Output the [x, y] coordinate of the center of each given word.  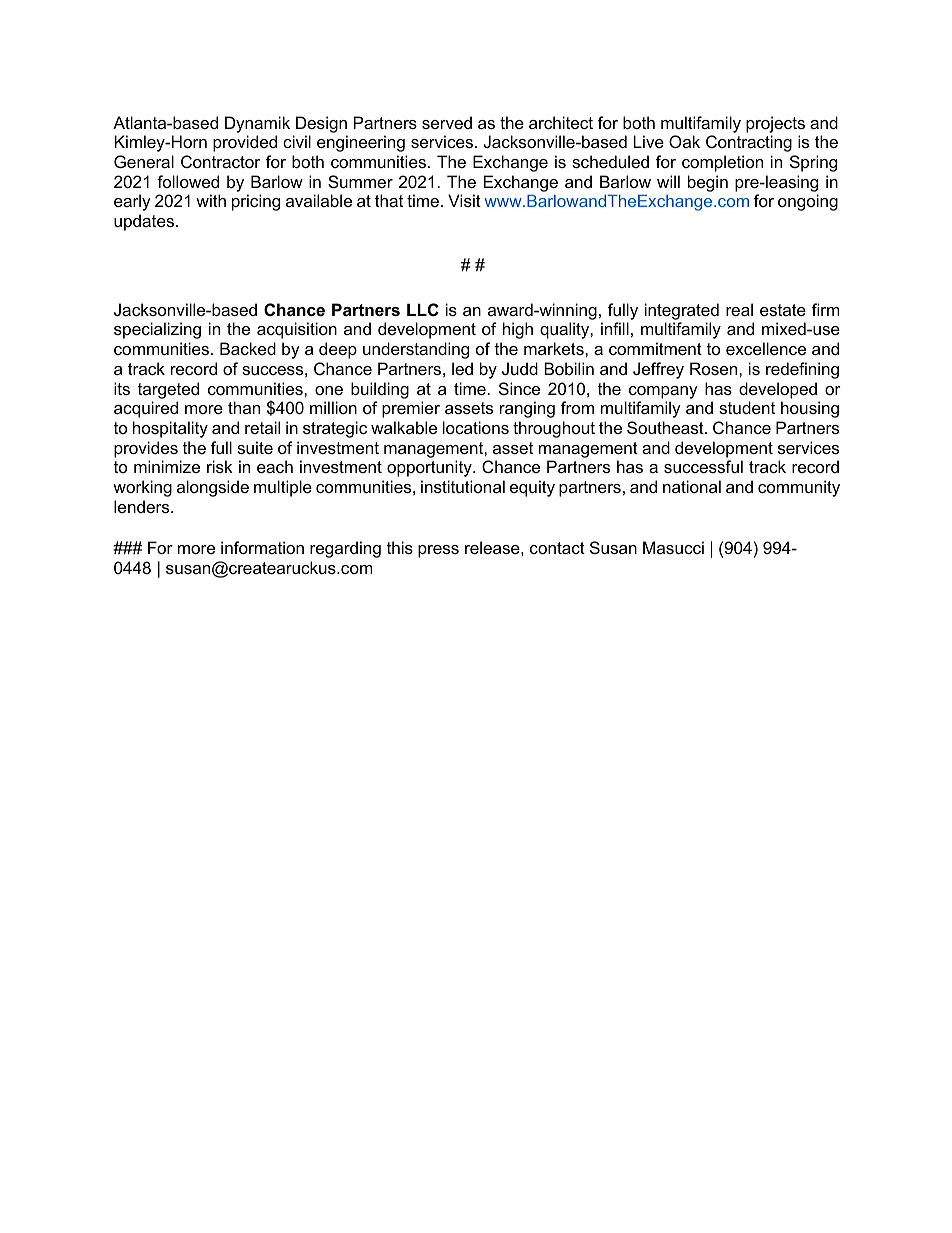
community [799, 488]
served [447, 122]
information [262, 547]
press [438, 551]
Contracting [749, 143]
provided [245, 143]
